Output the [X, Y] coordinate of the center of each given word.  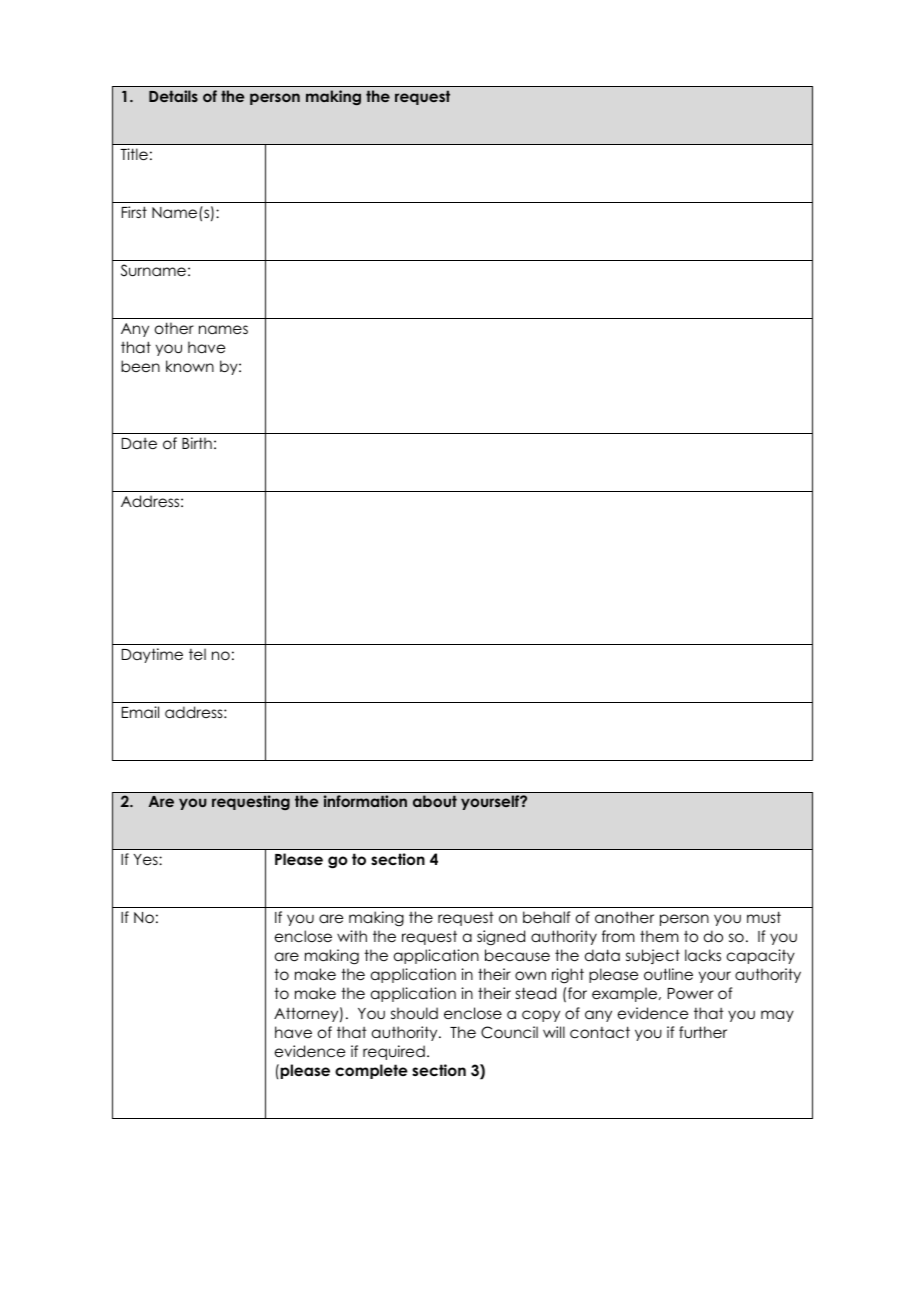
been [140, 366]
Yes [147, 859]
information [365, 801]
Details [173, 96]
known [190, 366]
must [764, 917]
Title [134, 154]
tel [197, 654]
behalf [546, 917]
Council [509, 1032]
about [435, 801]
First [134, 212]
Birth [197, 443]
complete [371, 1071]
